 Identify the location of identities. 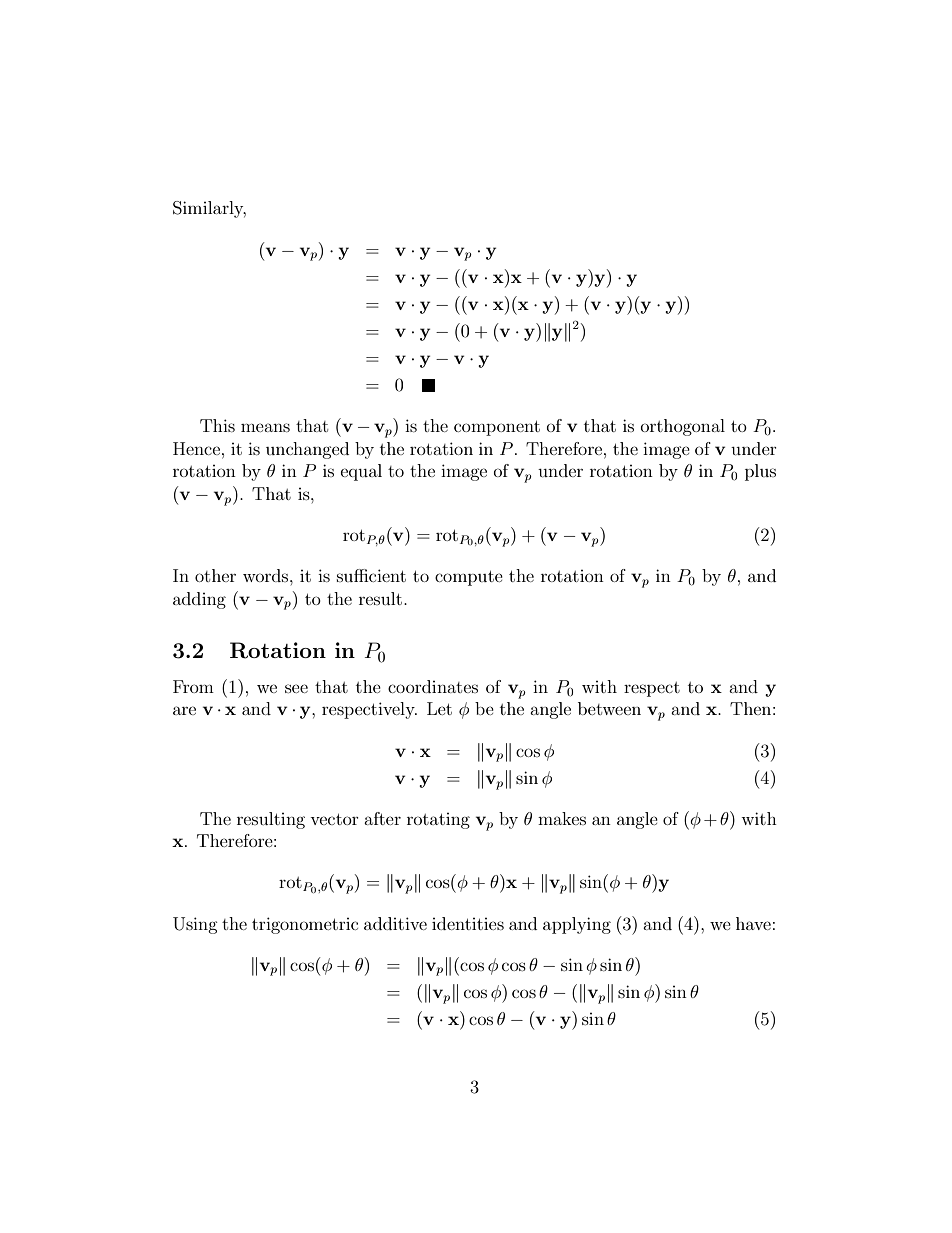
(468, 923).
